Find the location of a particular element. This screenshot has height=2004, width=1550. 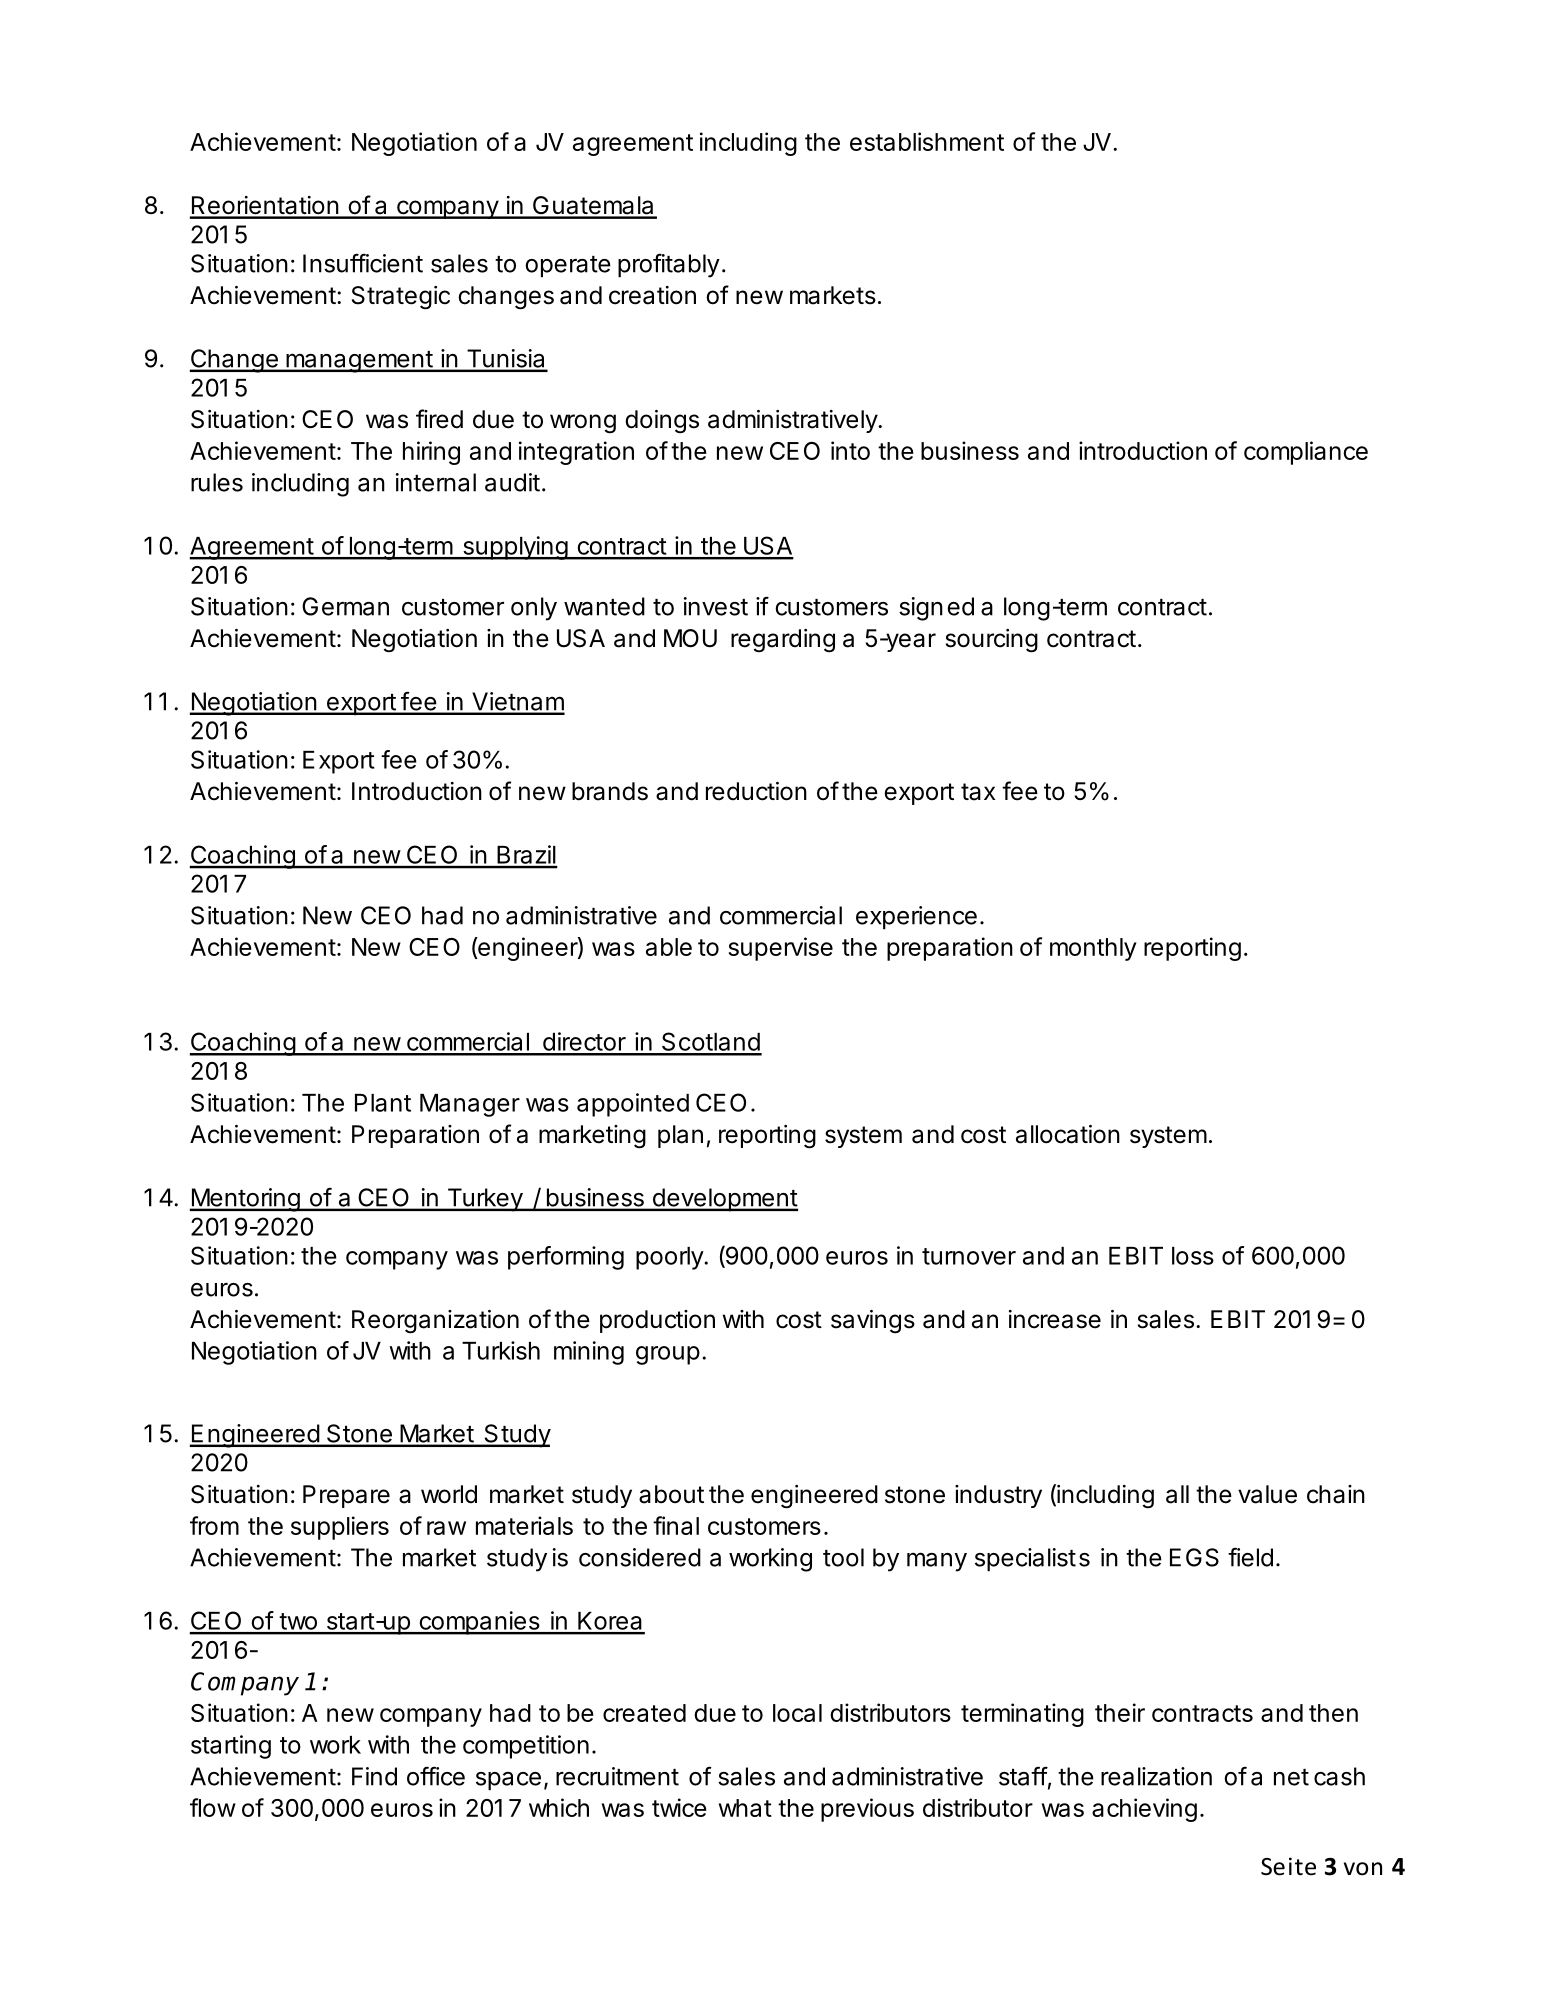

Find is located at coordinates (374, 1776).
